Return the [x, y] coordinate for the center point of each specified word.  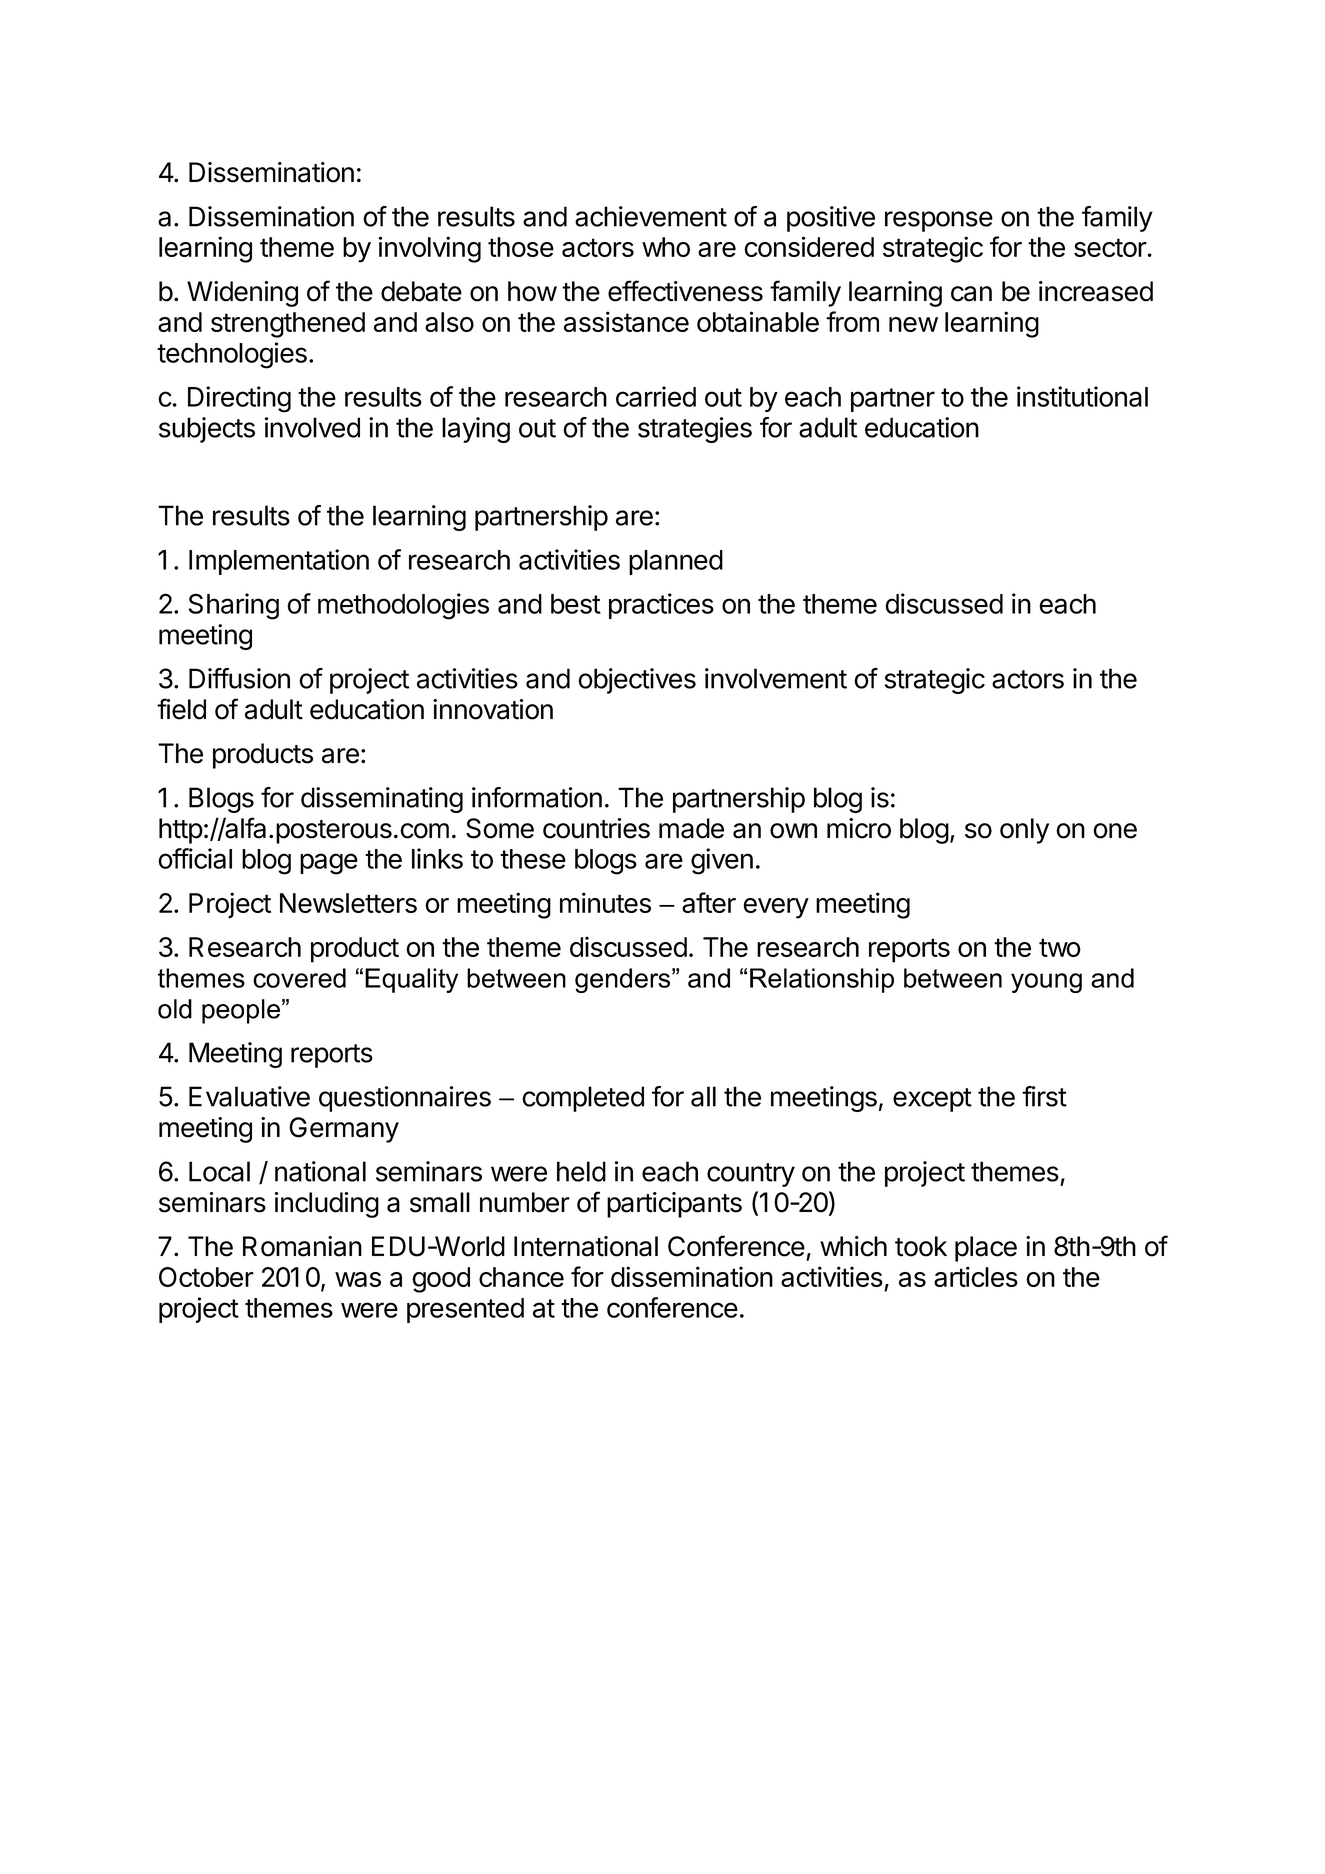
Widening [242, 294]
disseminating [382, 800]
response [939, 221]
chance [521, 1277]
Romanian [302, 1246]
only [1024, 831]
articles [976, 1276]
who [666, 247]
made [691, 828]
